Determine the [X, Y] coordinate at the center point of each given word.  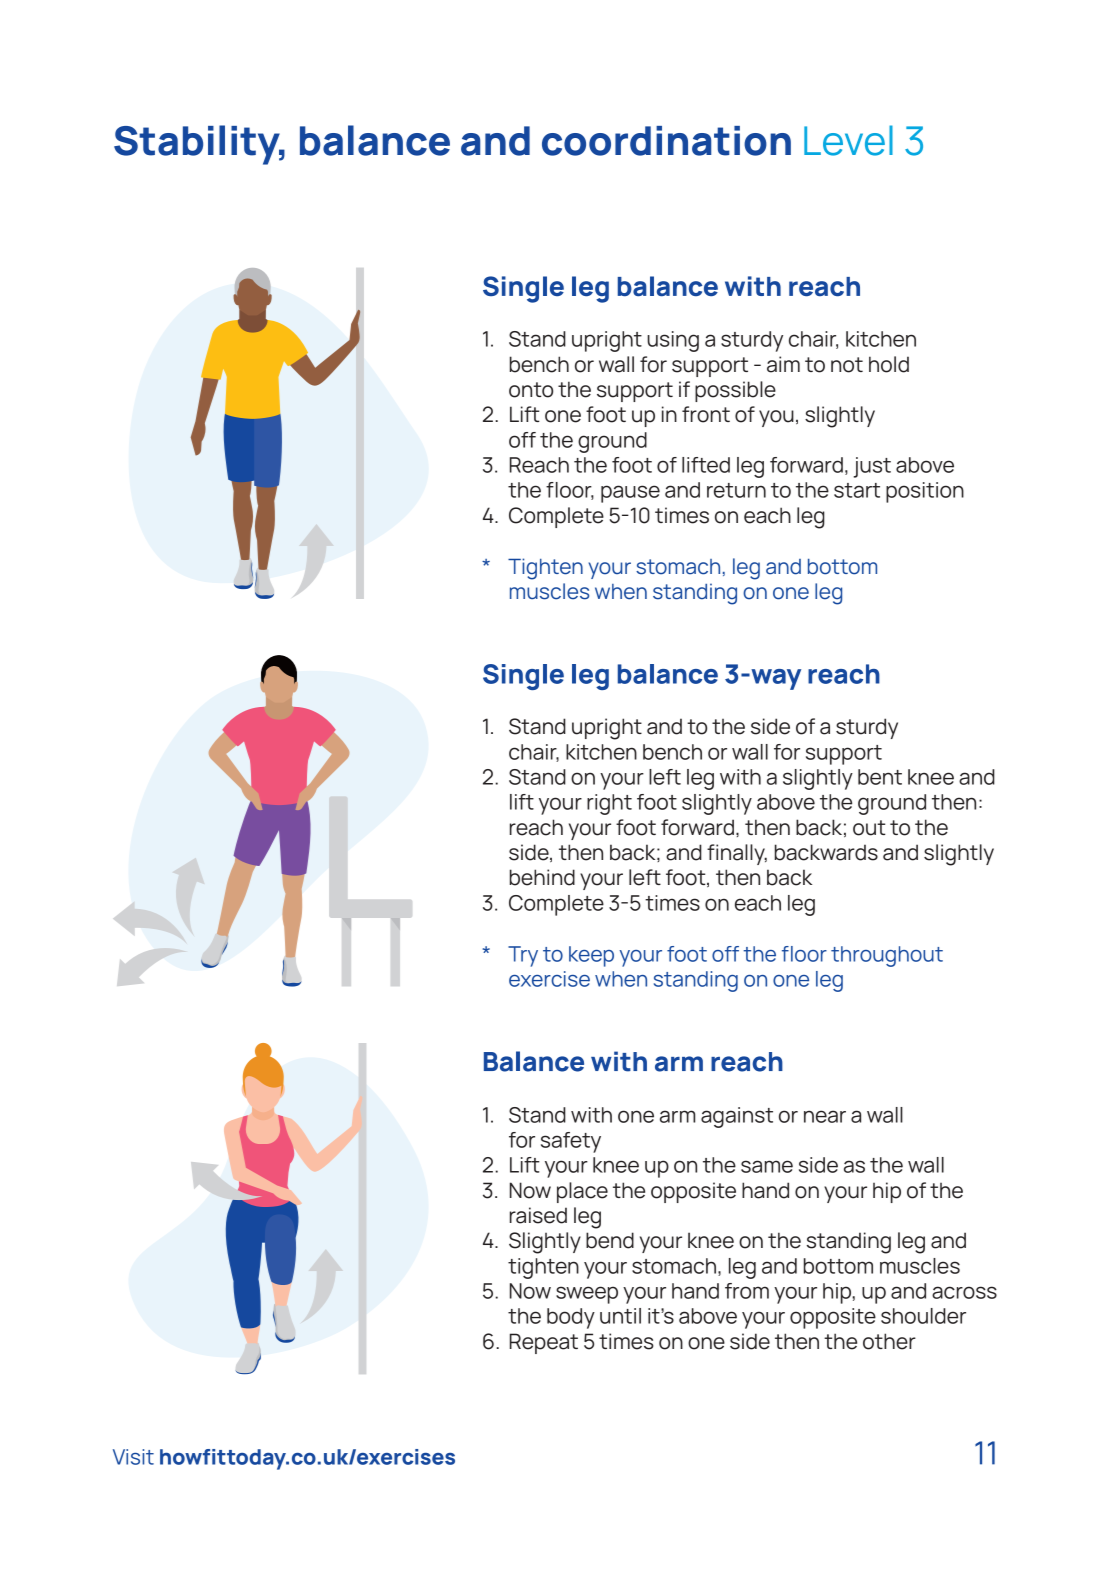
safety [571, 1142]
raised [538, 1215]
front [706, 414]
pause [630, 494]
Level [848, 140]
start [857, 490]
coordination [666, 141]
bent [880, 777]
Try [523, 956]
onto [531, 390]
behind [542, 877]
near [825, 1116]
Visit [133, 1457]
